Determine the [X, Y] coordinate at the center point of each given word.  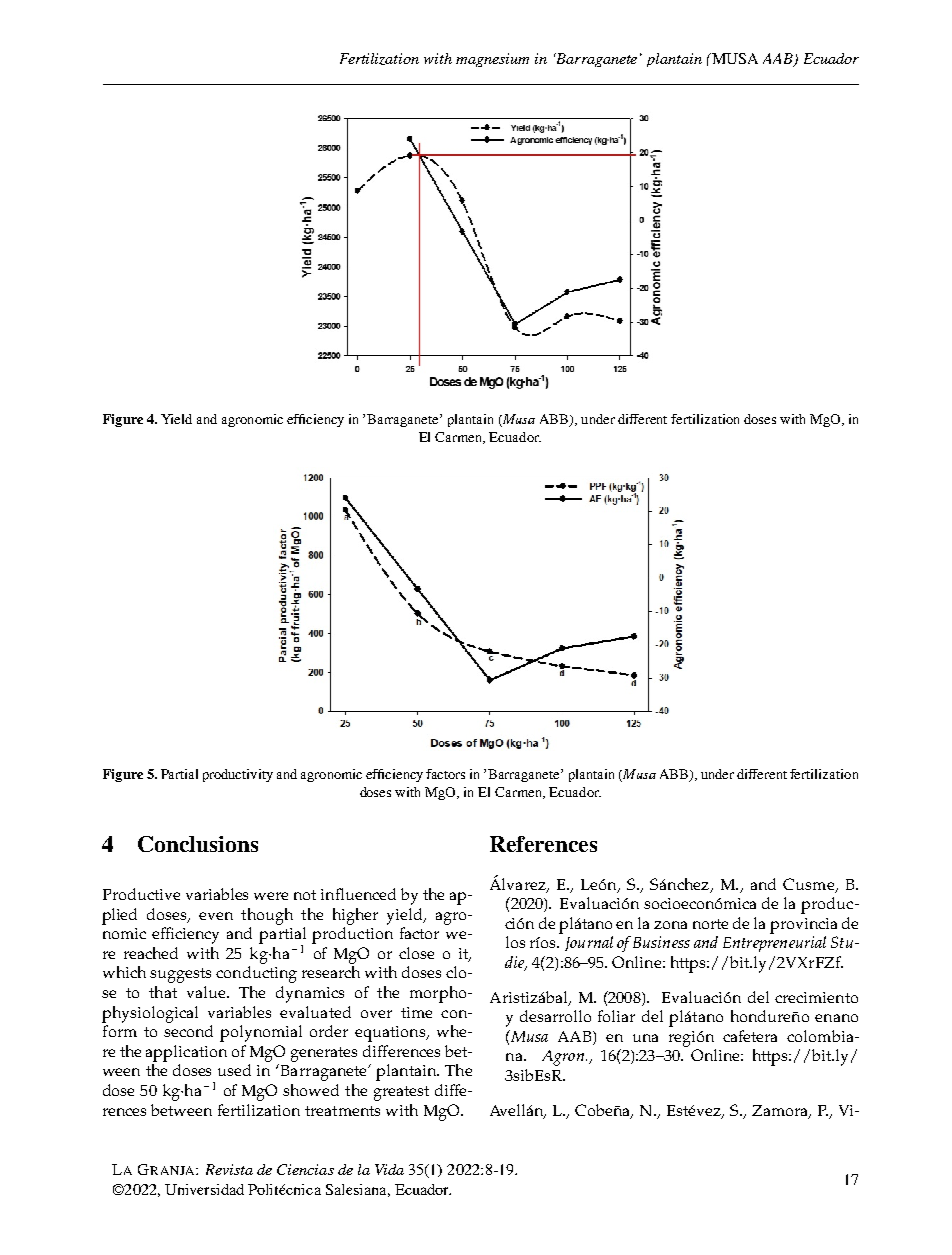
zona [670, 925]
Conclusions [198, 844]
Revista [229, 1169]
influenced [358, 894]
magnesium [492, 60]
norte [710, 924]
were [271, 896]
